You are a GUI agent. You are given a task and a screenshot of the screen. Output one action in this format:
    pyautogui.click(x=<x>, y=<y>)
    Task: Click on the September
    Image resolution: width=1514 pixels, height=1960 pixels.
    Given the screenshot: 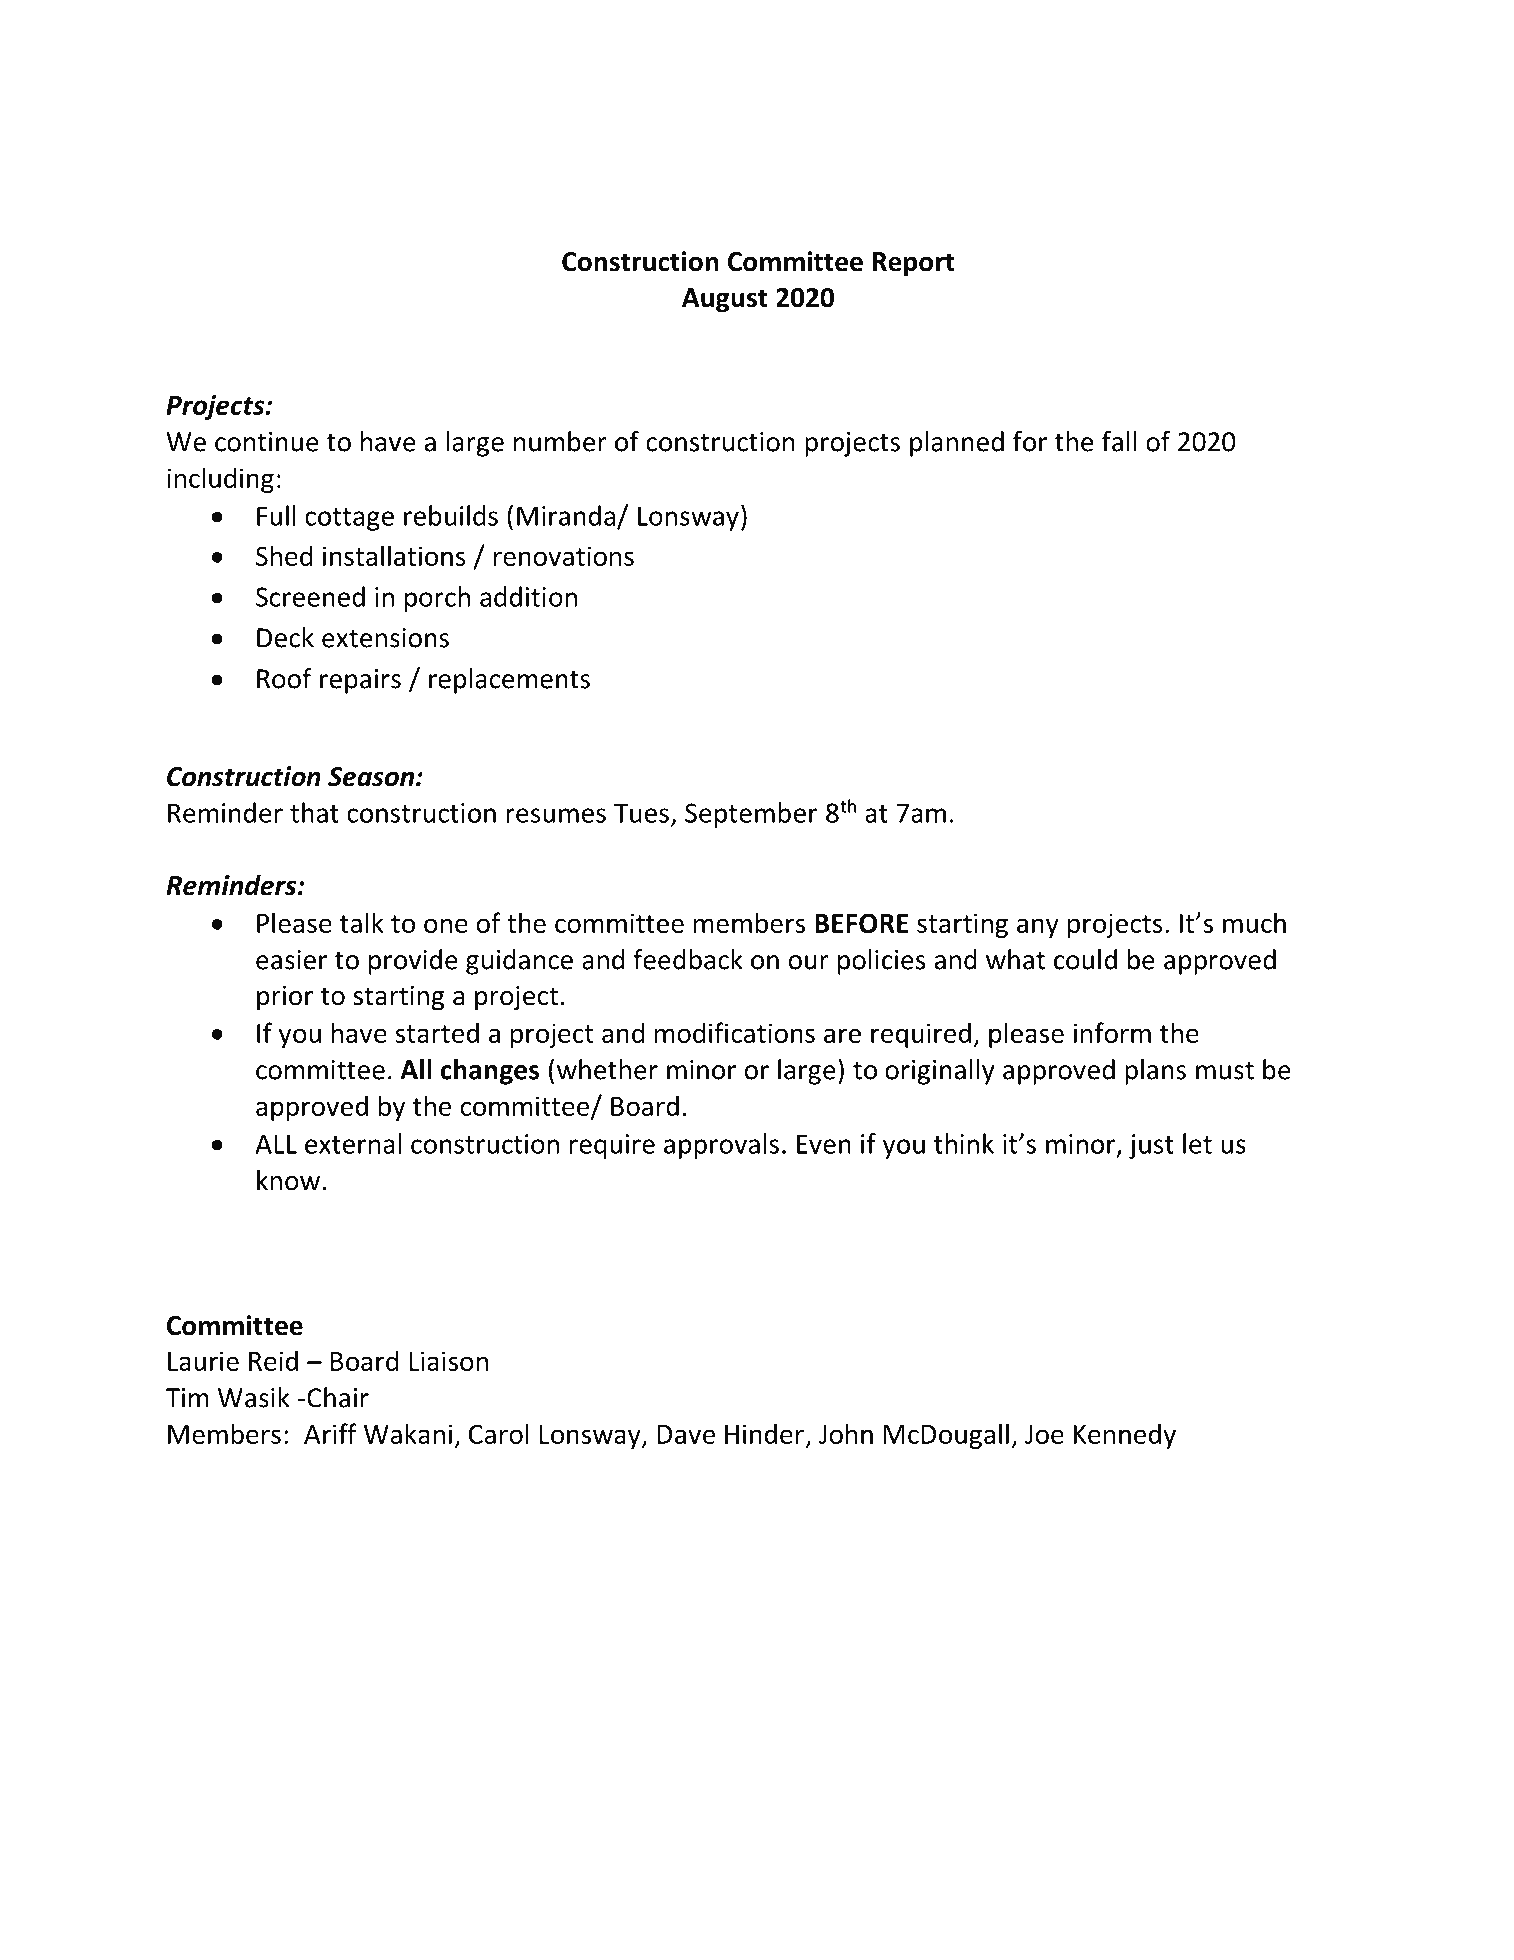 What is the action you would take?
    pyautogui.click(x=751, y=815)
